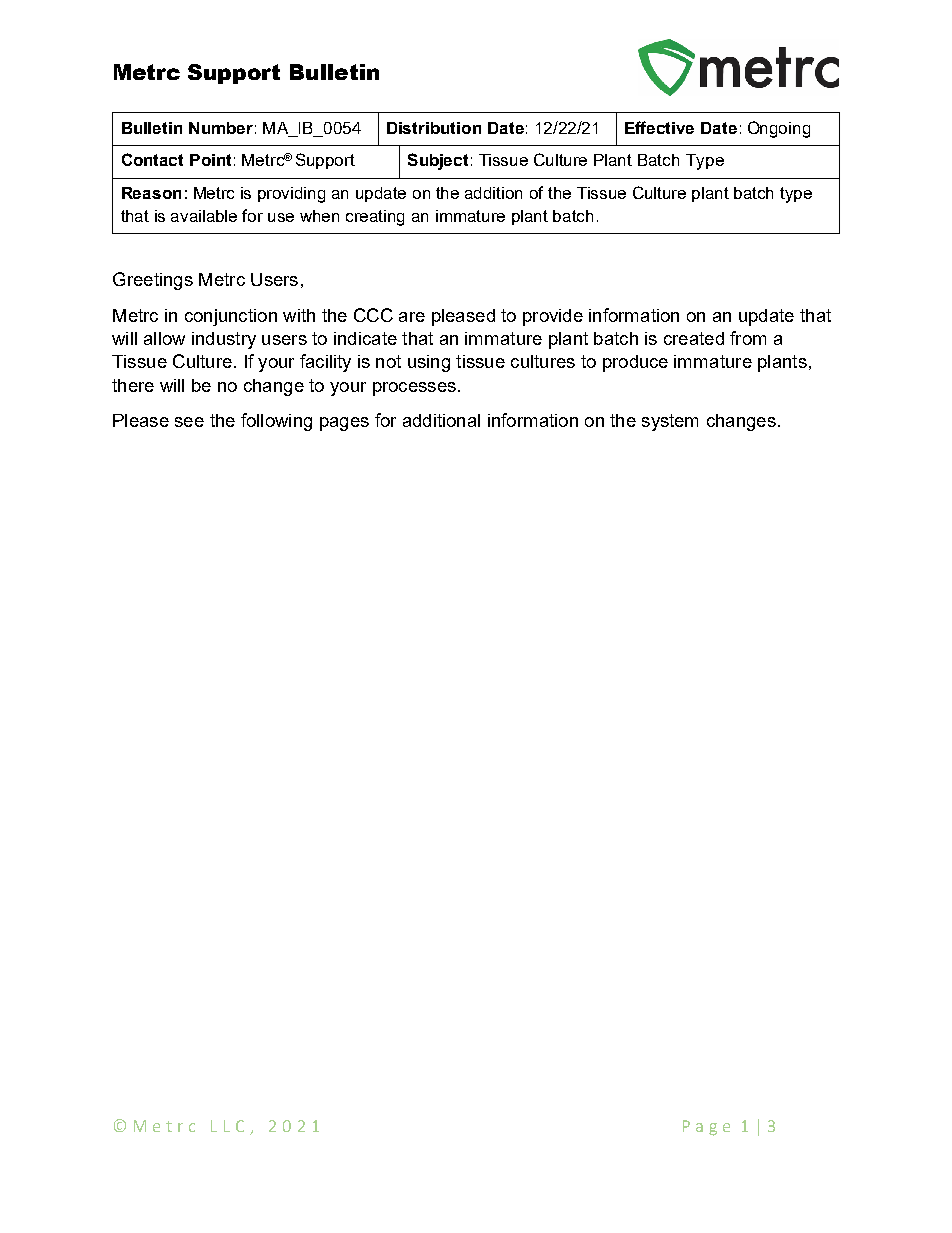 Image resolution: width=952 pixels, height=1233 pixels. What do you see at coordinates (414, 389) in the document?
I see `processes` at bounding box center [414, 389].
